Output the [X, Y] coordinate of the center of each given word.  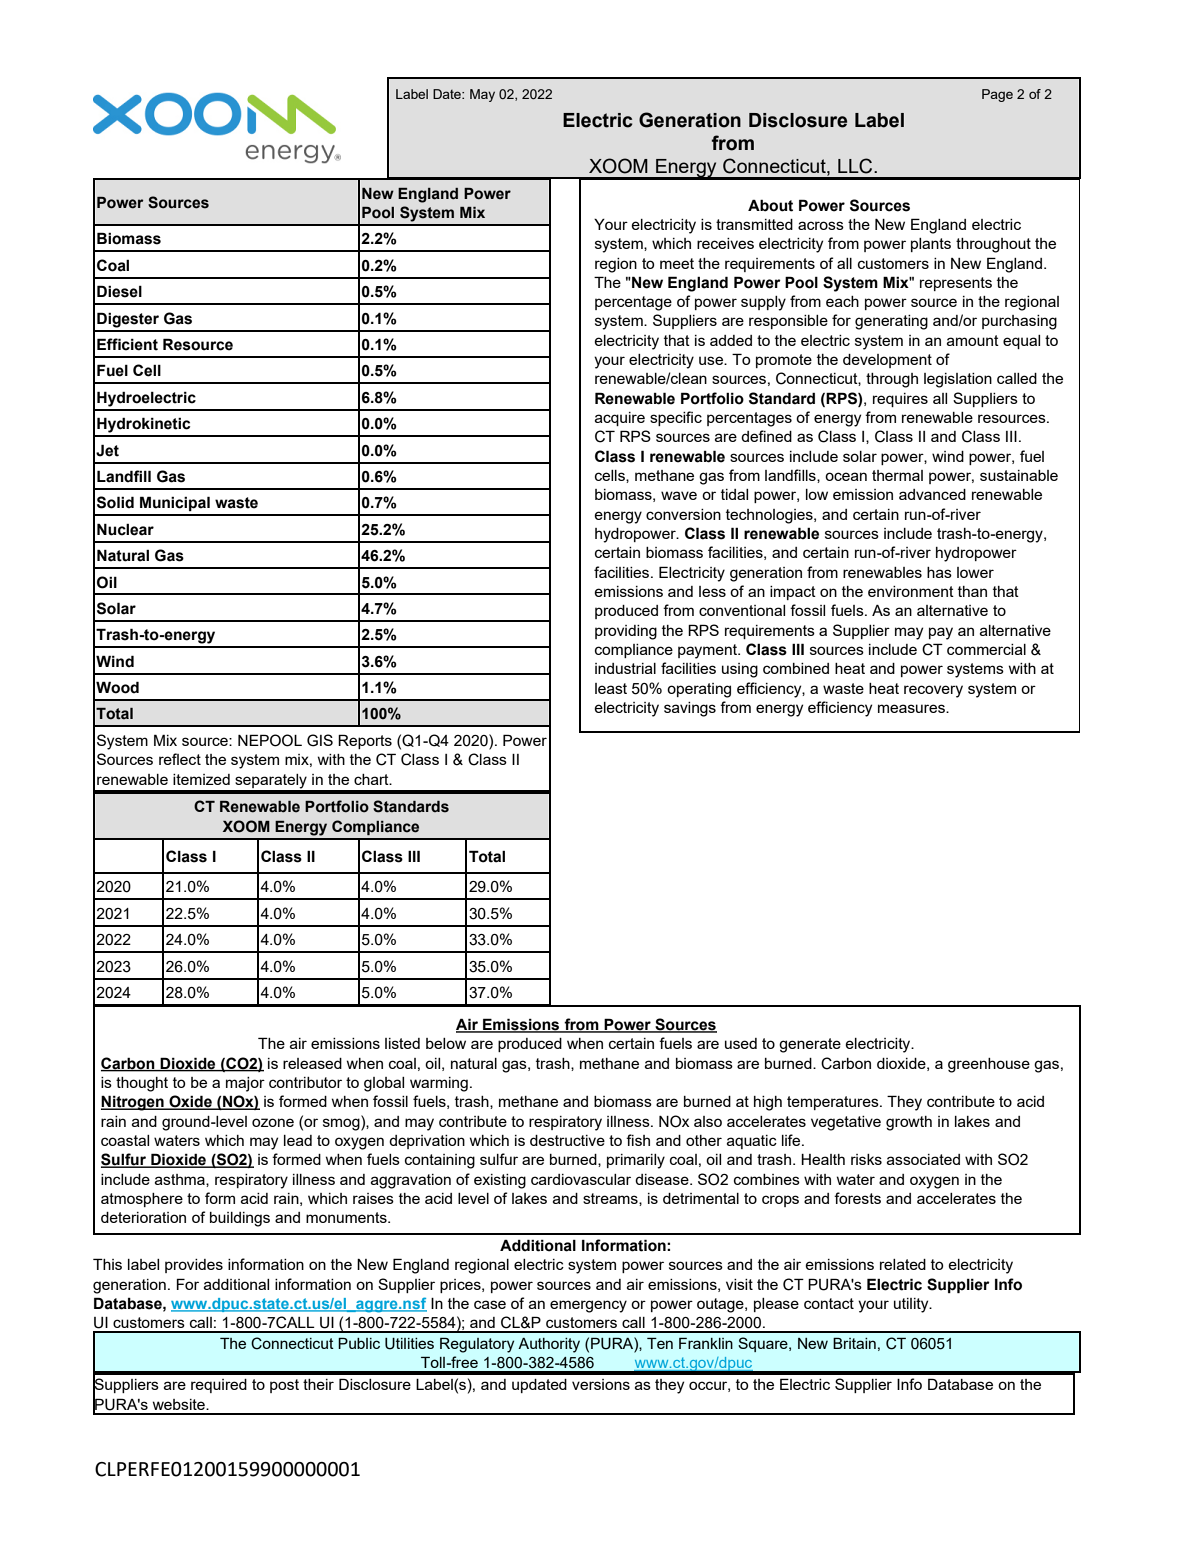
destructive [567, 1140]
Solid [115, 502]
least [611, 688]
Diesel [119, 291]
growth [909, 1123]
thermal [897, 475]
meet [677, 263]
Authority [549, 1345]
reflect [180, 759]
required [219, 1386]
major [245, 1084]
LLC [856, 166]
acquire [620, 419]
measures [912, 708]
